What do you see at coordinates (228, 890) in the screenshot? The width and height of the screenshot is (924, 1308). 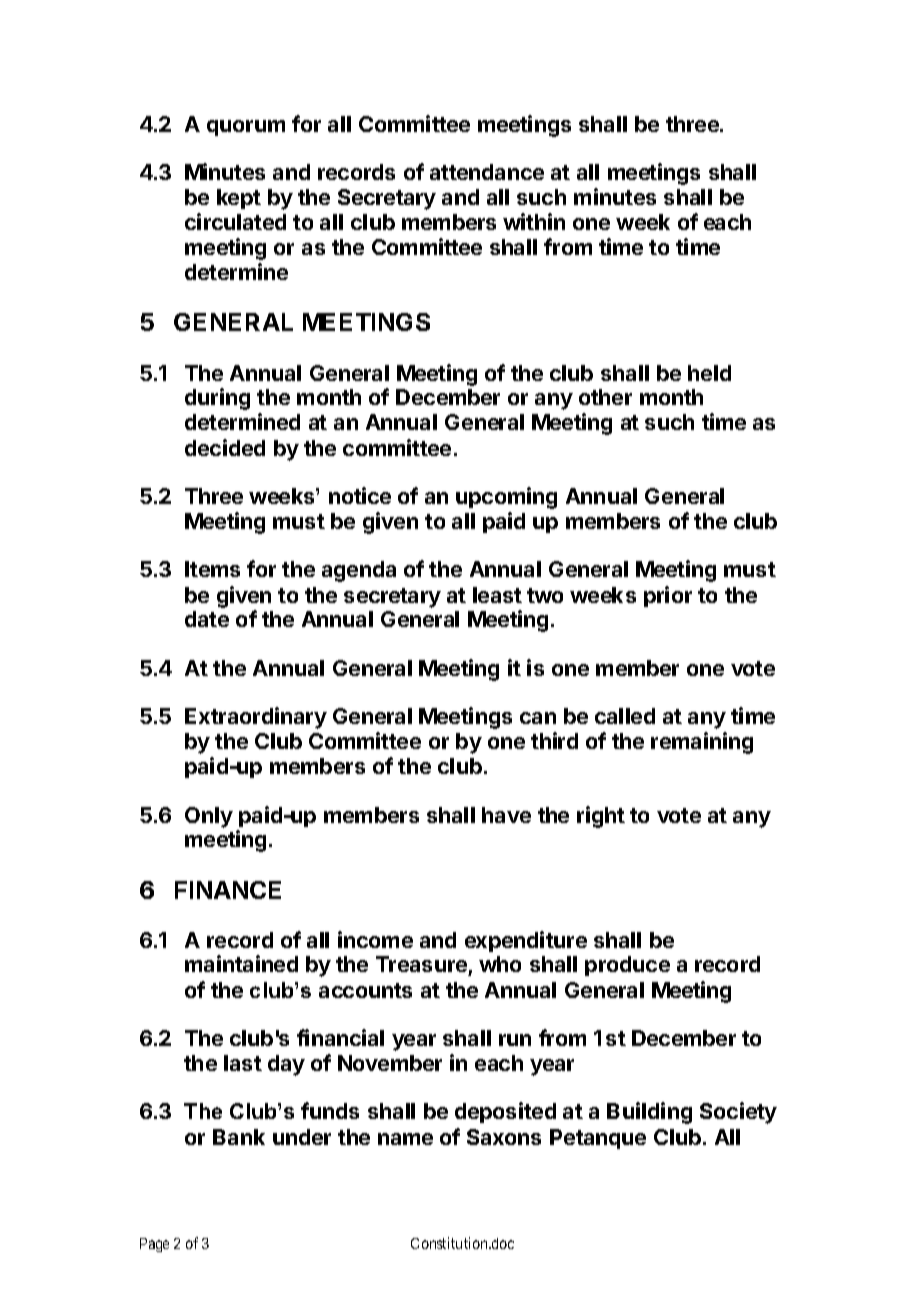 I see `FINANCE` at bounding box center [228, 890].
